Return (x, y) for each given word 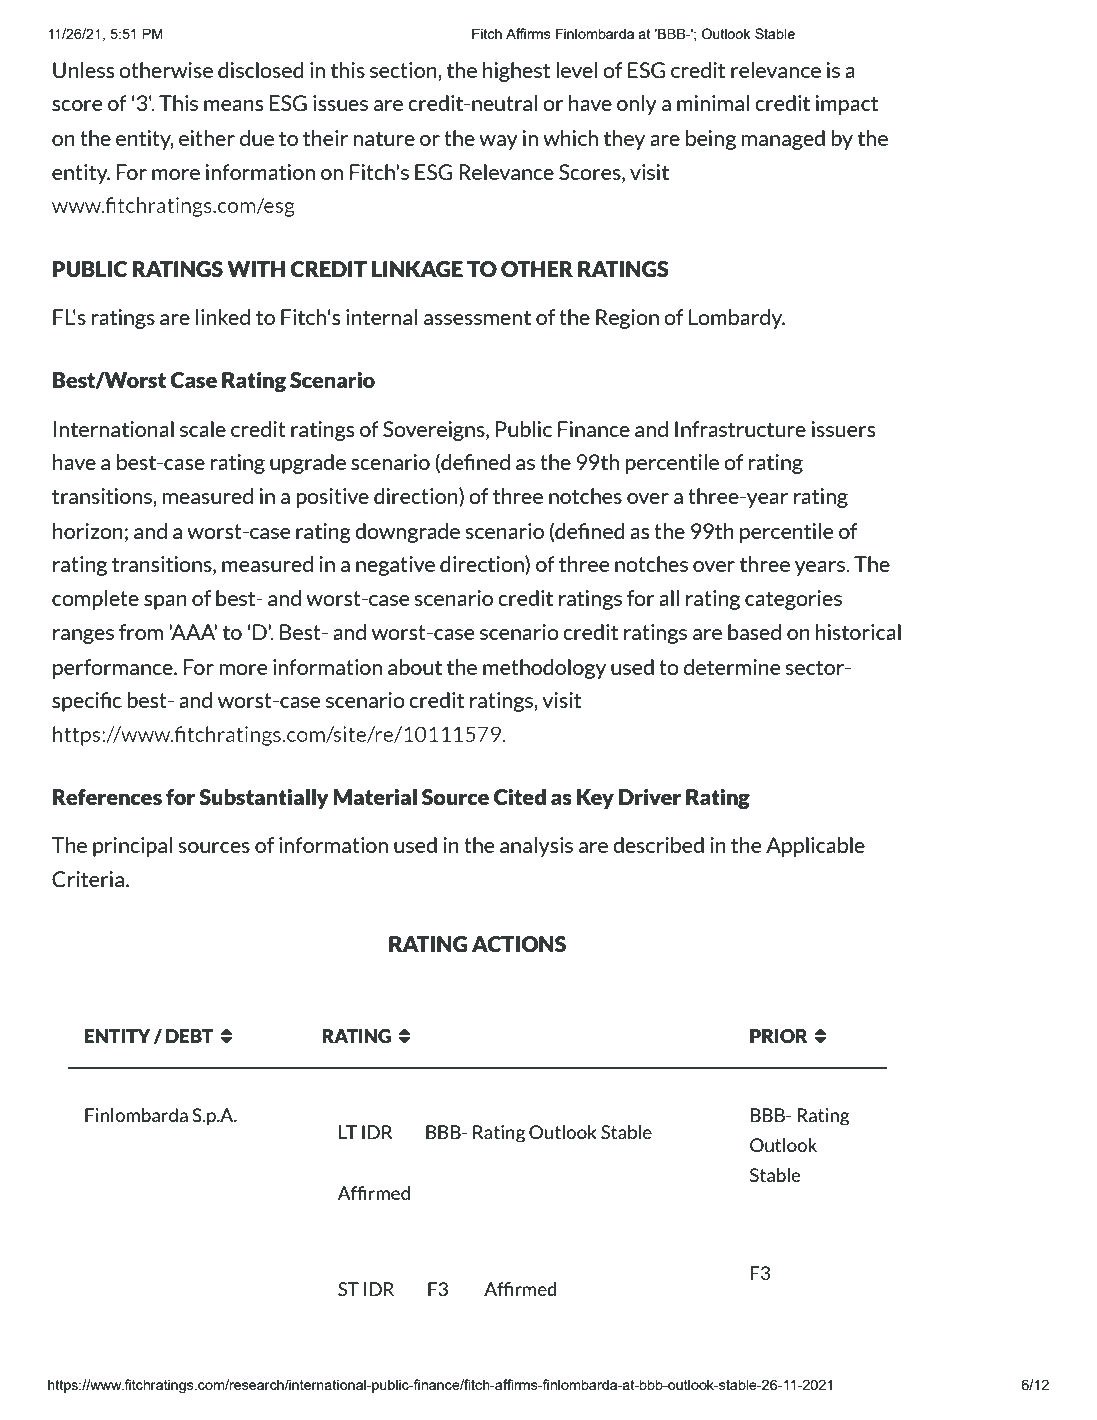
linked (223, 317)
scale (203, 429)
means (233, 105)
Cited (520, 797)
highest (516, 72)
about (415, 667)
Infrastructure (740, 429)
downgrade (407, 533)
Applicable (815, 847)
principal (132, 847)
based (754, 632)
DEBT (190, 1036)
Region (627, 319)
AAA (193, 632)
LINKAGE (417, 269)
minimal (713, 103)
